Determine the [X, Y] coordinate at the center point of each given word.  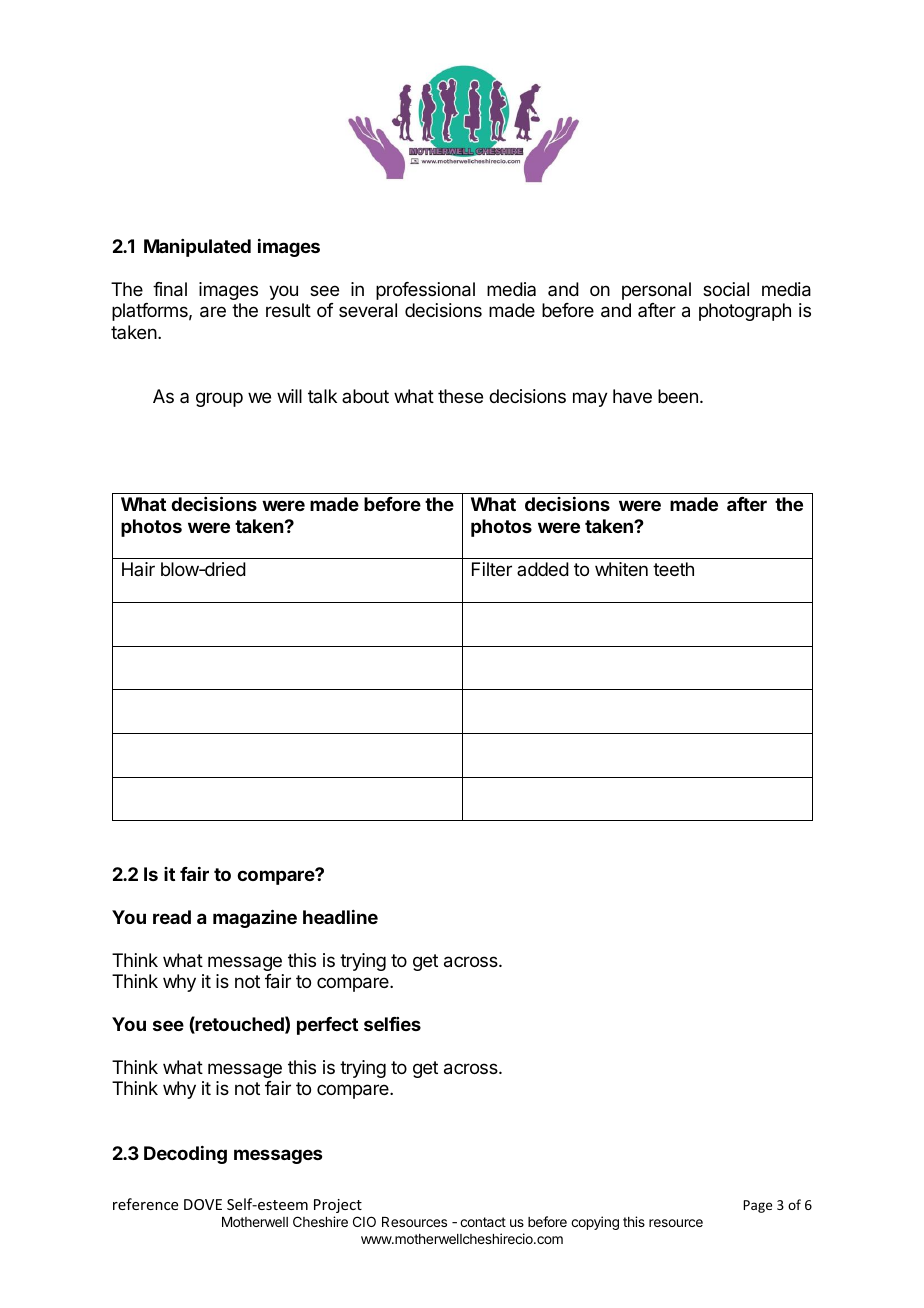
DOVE [203, 1204]
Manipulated [197, 248]
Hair [138, 569]
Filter [492, 569]
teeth [673, 569]
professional [425, 291]
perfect [327, 1026]
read [172, 917]
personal [656, 291]
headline [340, 917]
